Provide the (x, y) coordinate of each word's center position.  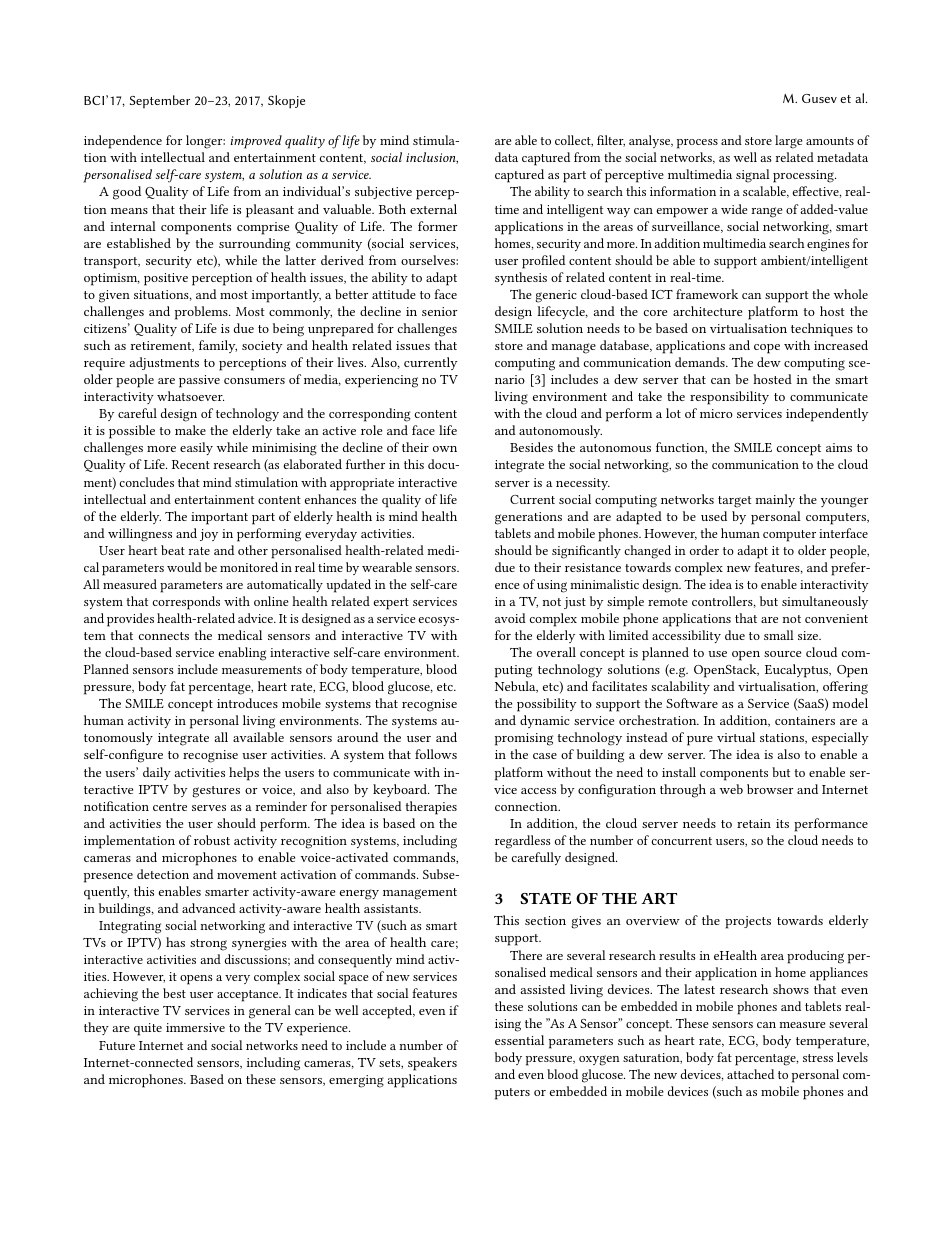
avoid (510, 618)
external (433, 209)
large (788, 142)
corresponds (186, 603)
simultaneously (825, 602)
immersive (195, 1027)
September (160, 101)
